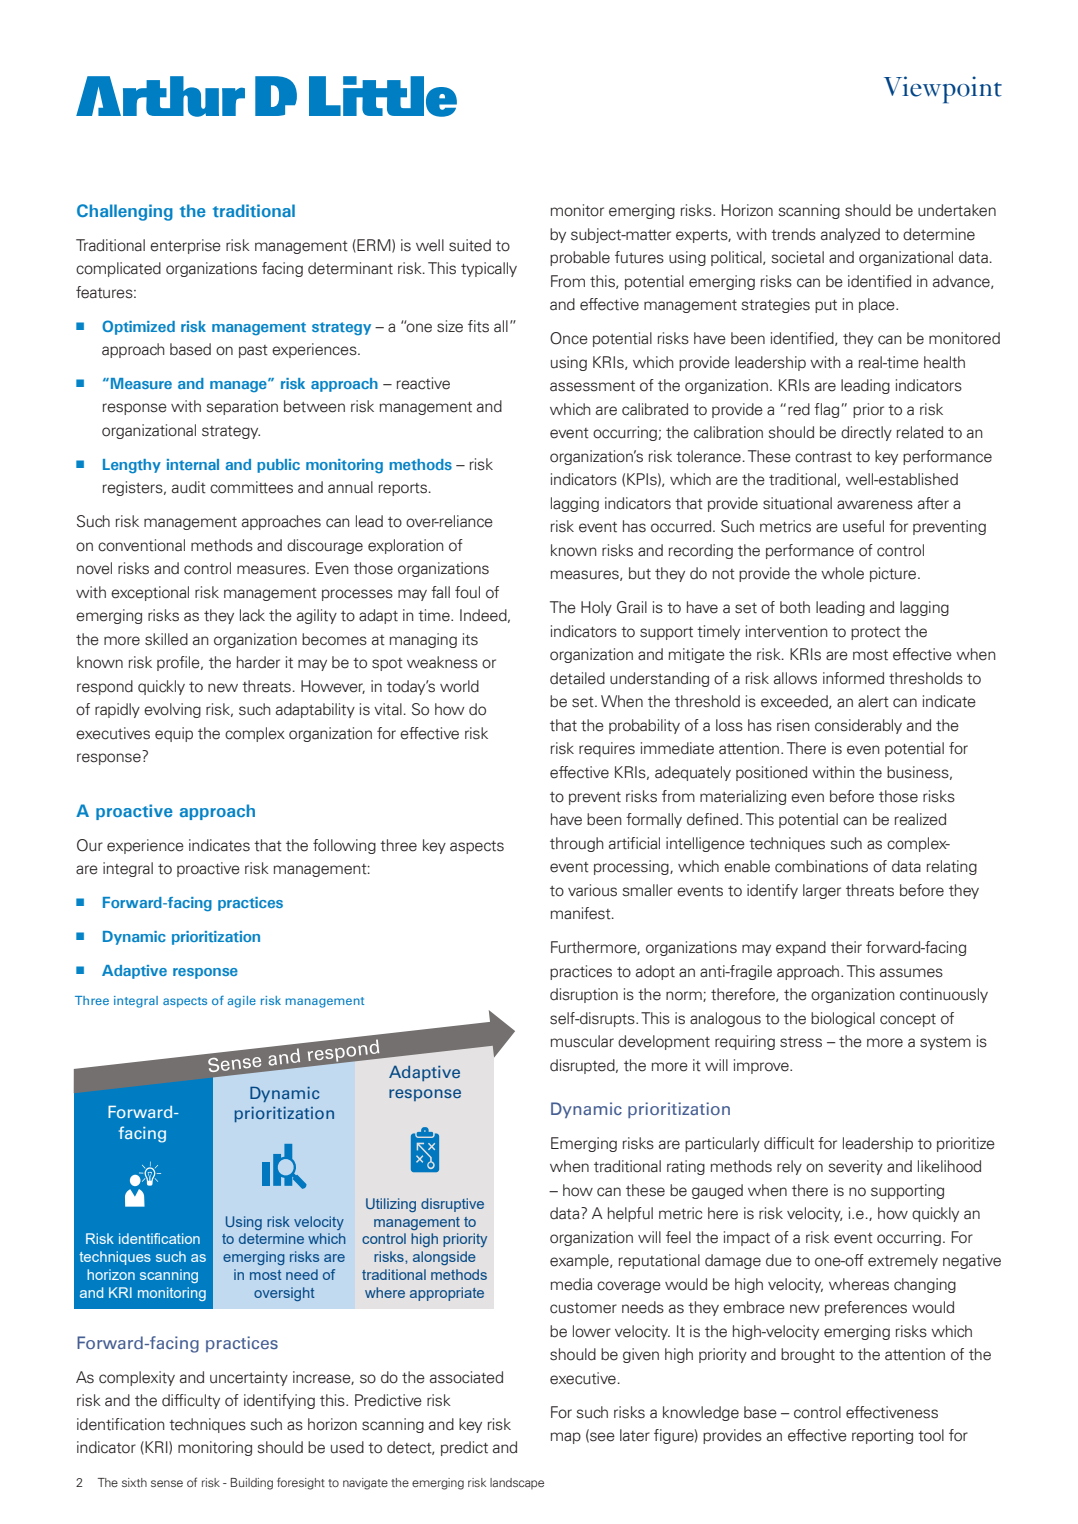  Describe the element at coordinates (566, 1438) in the document. I see `map` at that location.
